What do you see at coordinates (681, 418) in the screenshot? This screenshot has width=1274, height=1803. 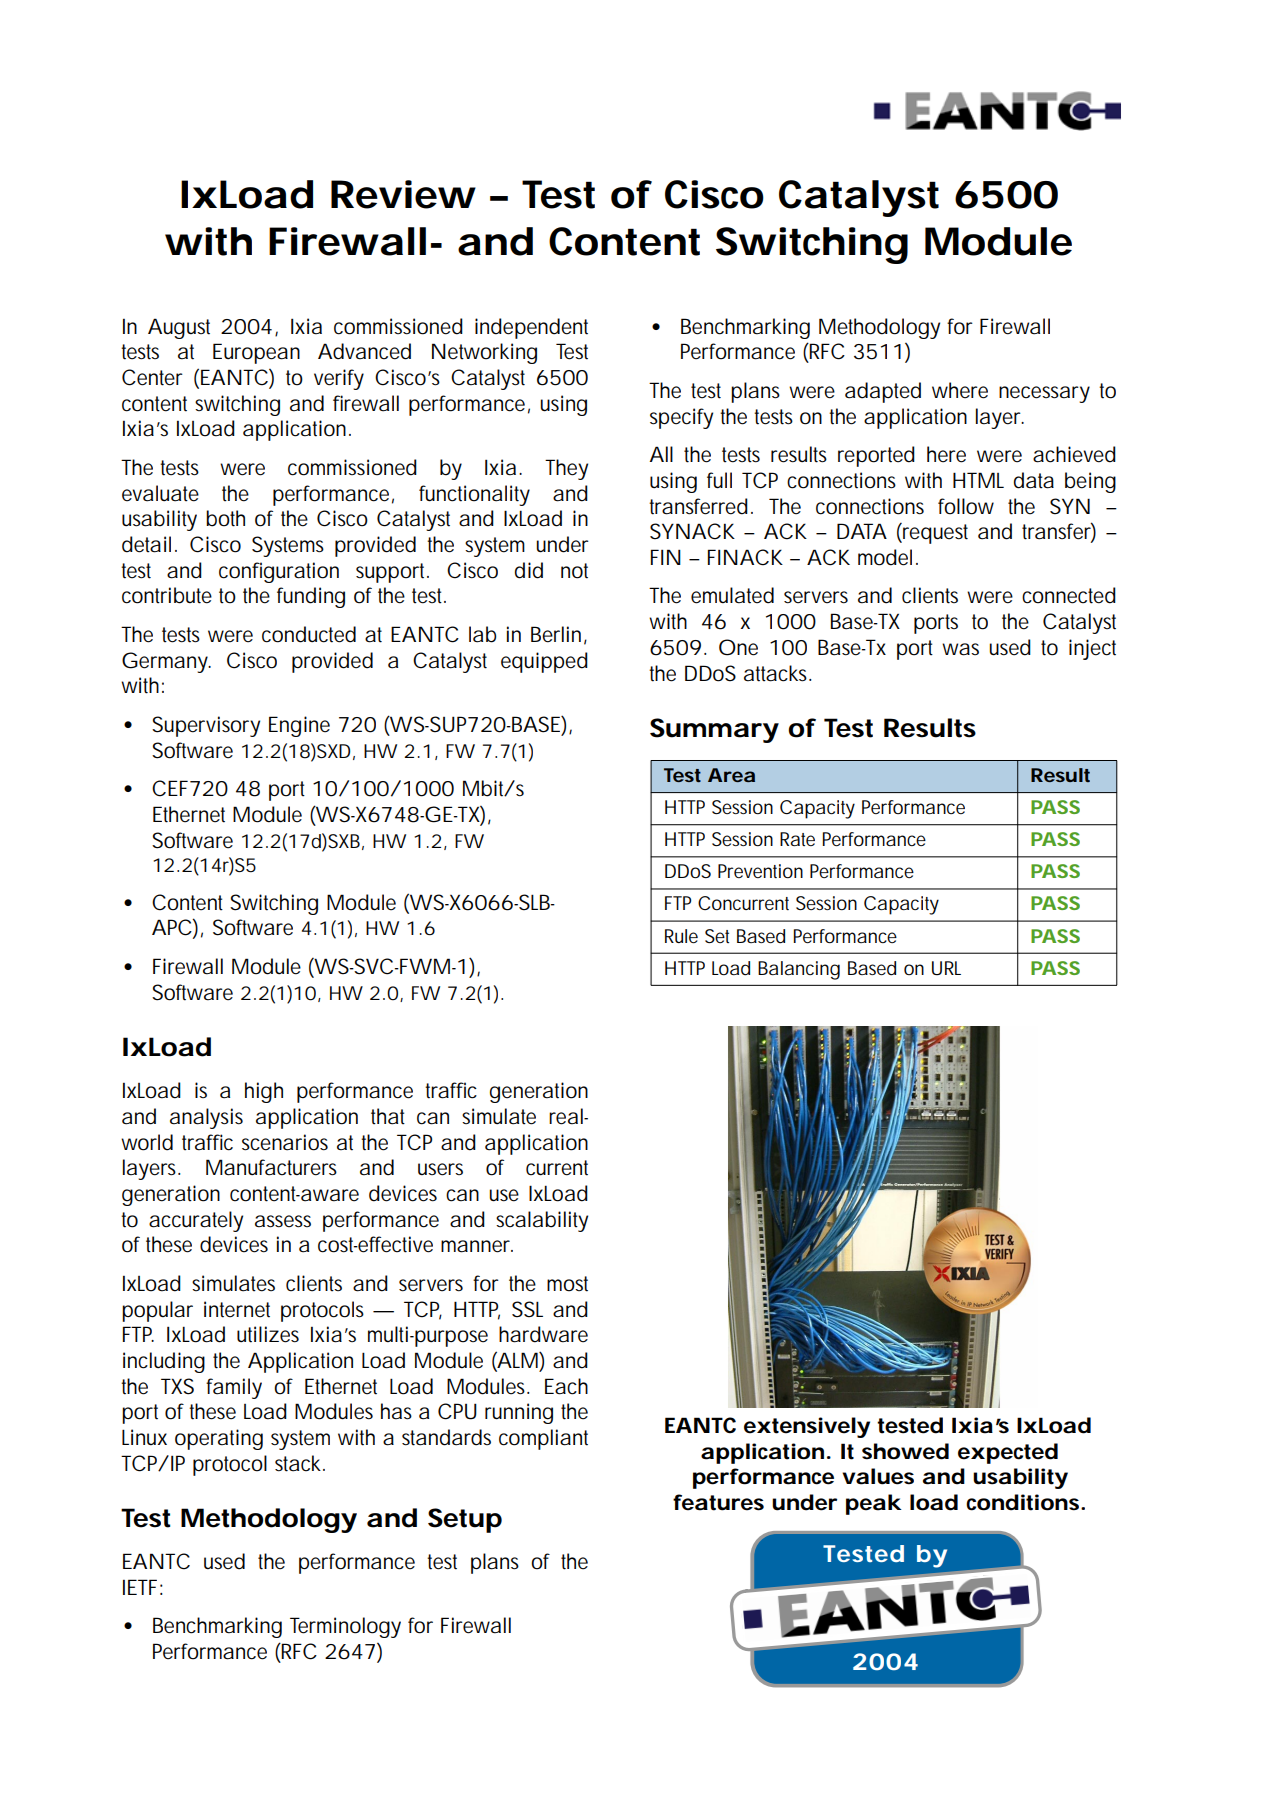 I see `specify` at bounding box center [681, 418].
